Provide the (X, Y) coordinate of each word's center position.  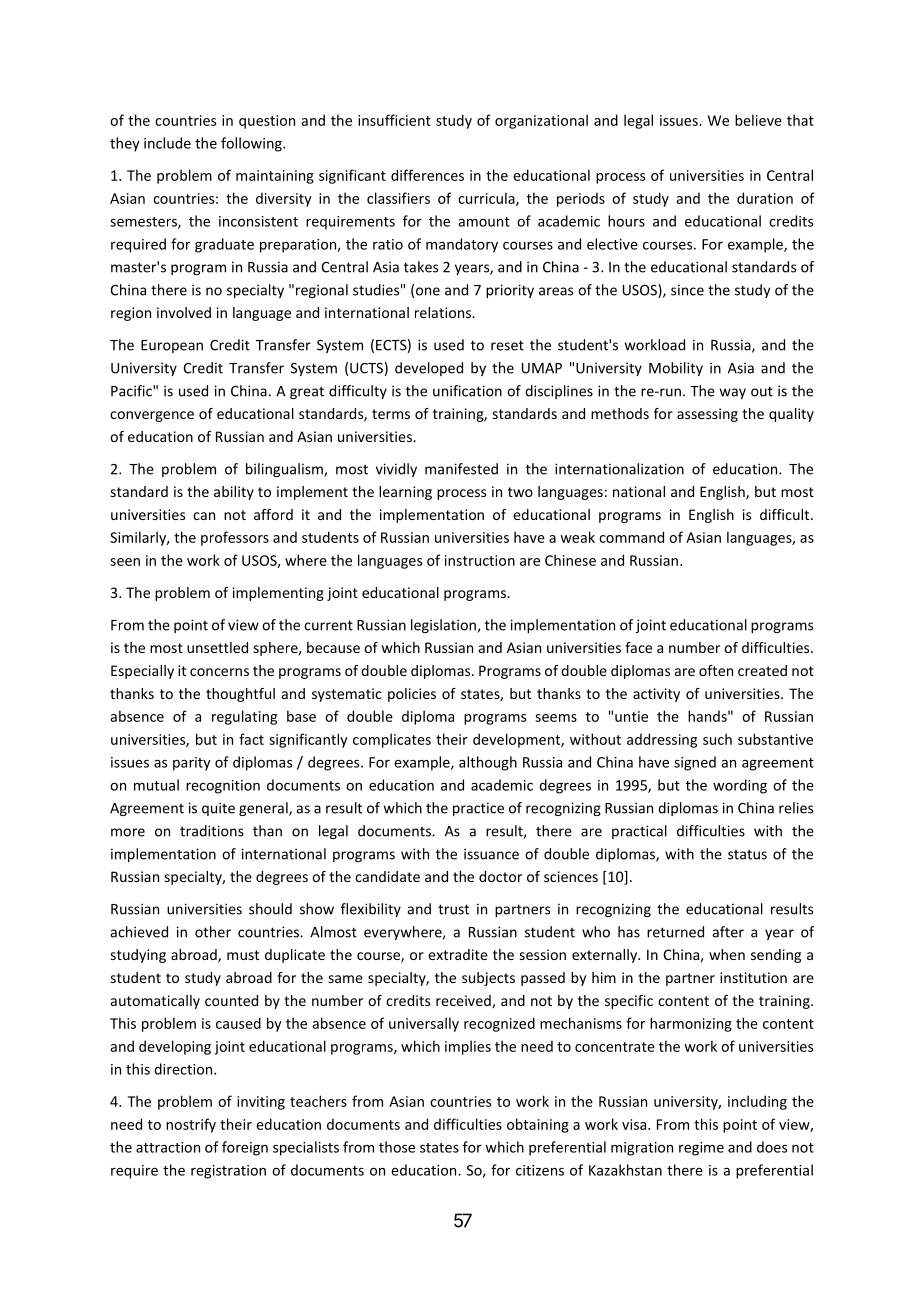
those (397, 1147)
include (167, 143)
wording (740, 786)
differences (427, 175)
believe (758, 120)
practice (478, 809)
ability (234, 493)
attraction (168, 1147)
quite (218, 809)
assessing (707, 415)
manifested (461, 469)
